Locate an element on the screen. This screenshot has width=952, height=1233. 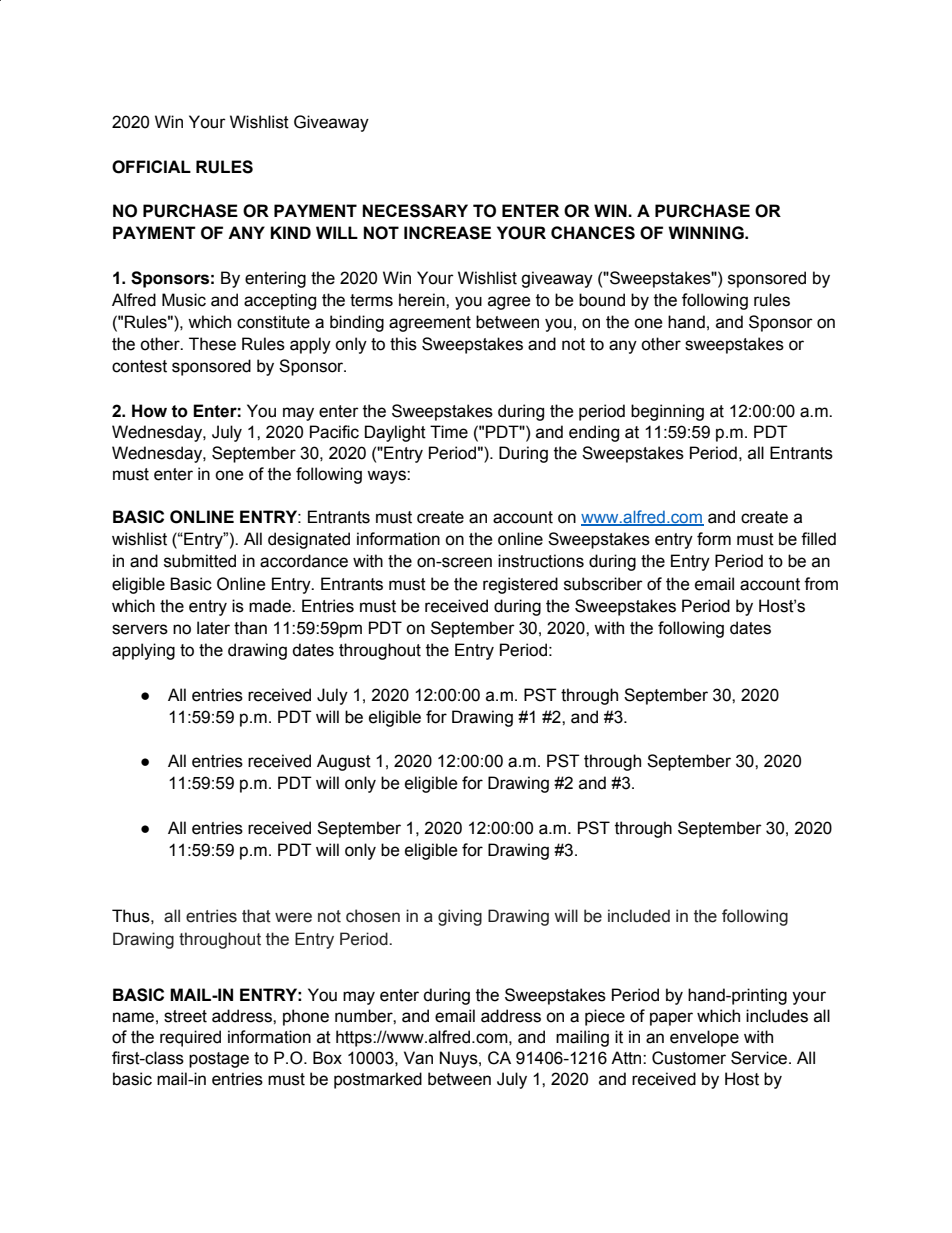
Van is located at coordinates (418, 1058).
